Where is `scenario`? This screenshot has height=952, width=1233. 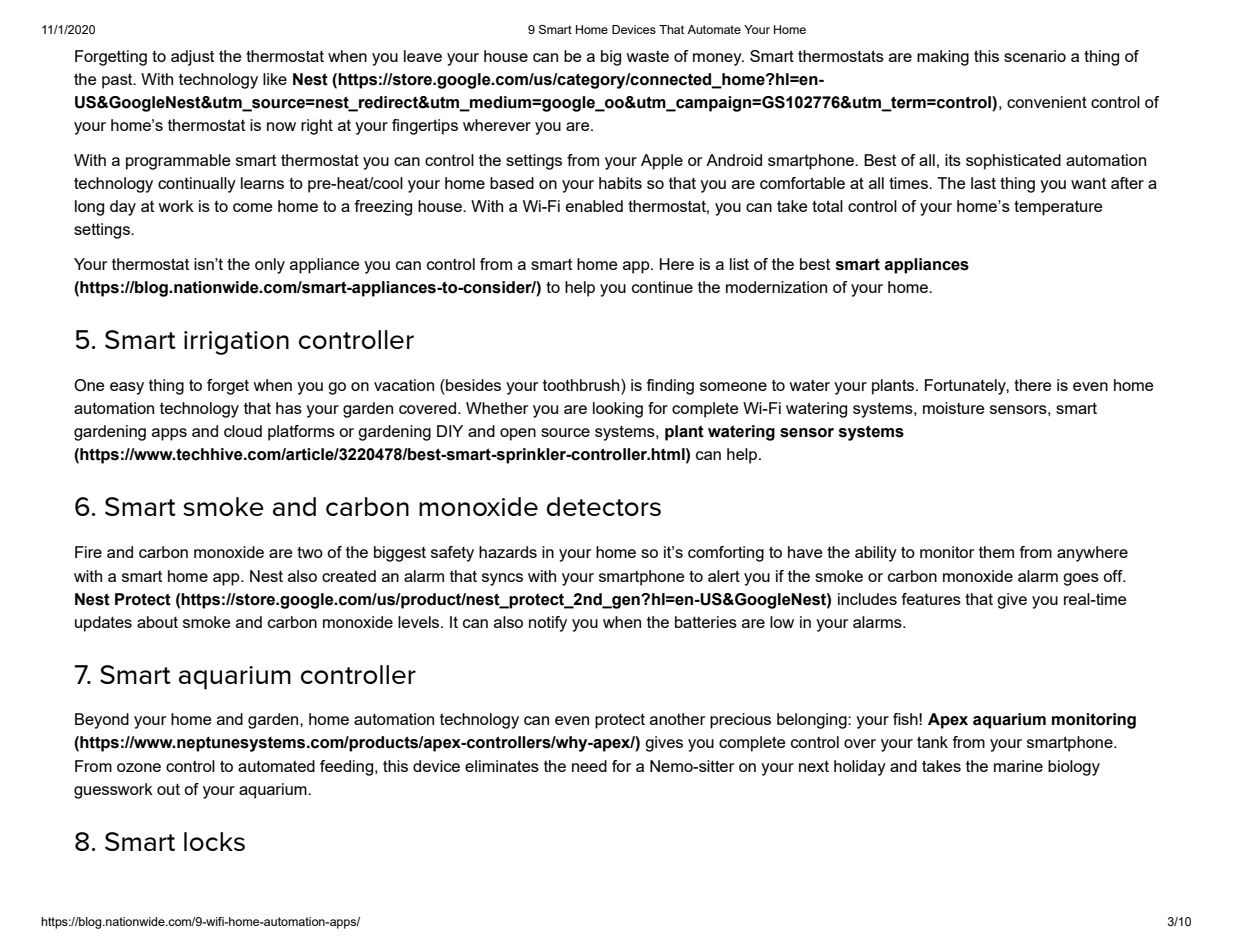
scenario is located at coordinates (1035, 56).
